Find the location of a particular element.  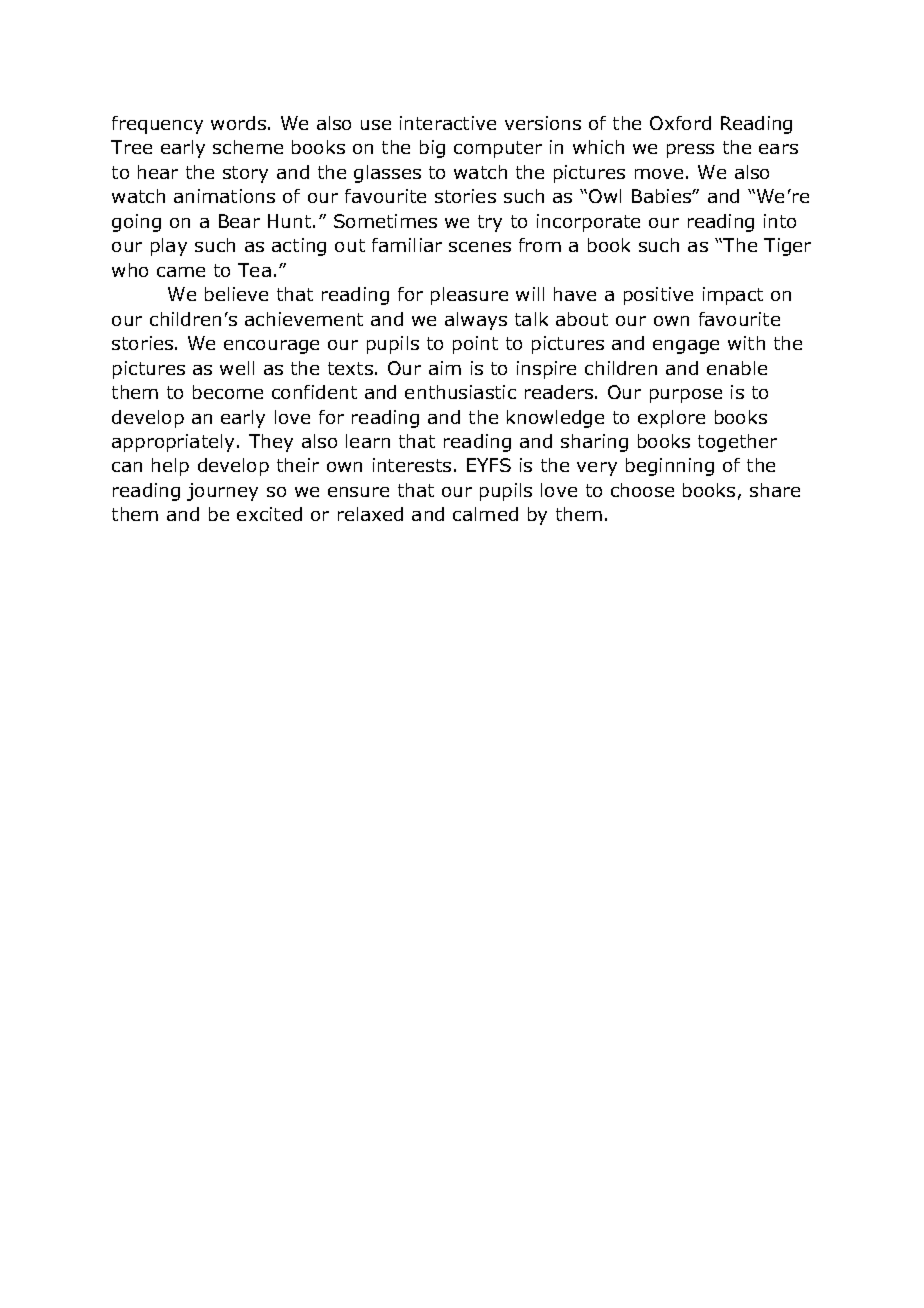

impact is located at coordinates (733, 296).
